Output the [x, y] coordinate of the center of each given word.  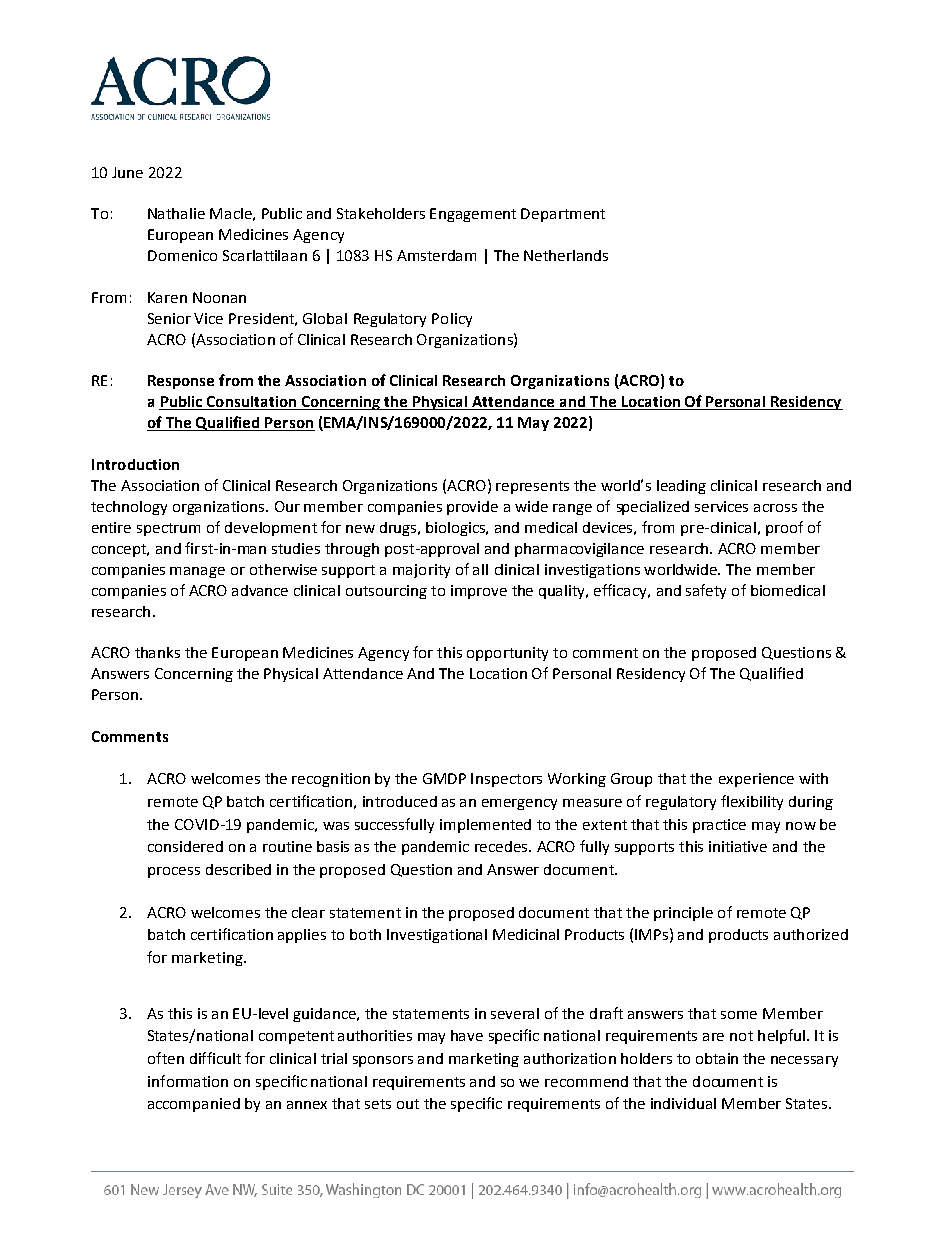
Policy [452, 320]
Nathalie [176, 213]
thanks [157, 652]
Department [563, 215]
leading [681, 487]
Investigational [437, 936]
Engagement [473, 215]
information [188, 1081]
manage [197, 572]
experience [756, 780]
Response [181, 382]
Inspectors [506, 780]
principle [683, 914]
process [174, 872]
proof [784, 528]
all [480, 569]
